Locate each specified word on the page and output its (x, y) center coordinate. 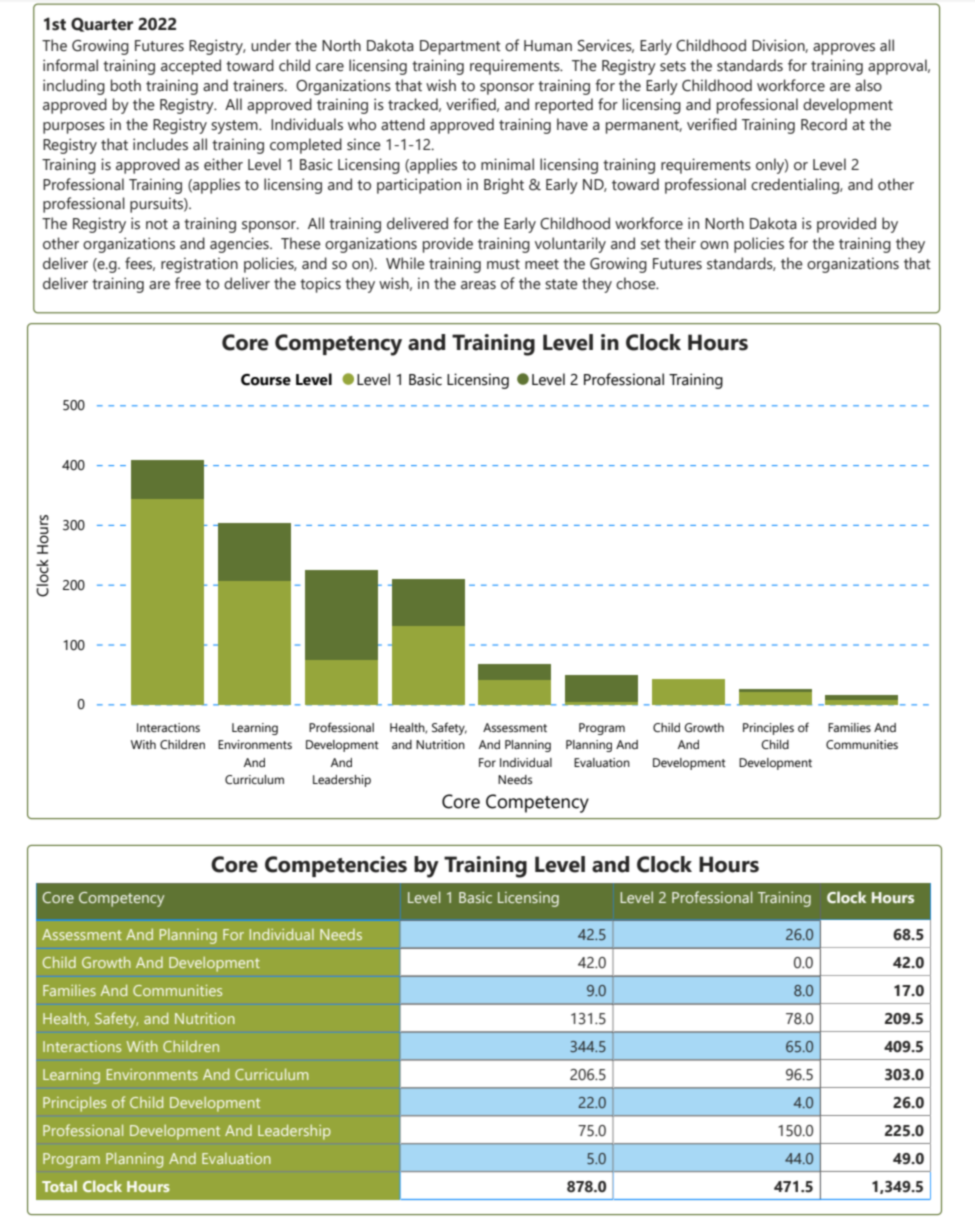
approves (844, 49)
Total (59, 1186)
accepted (191, 67)
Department (460, 47)
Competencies (336, 866)
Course (266, 380)
